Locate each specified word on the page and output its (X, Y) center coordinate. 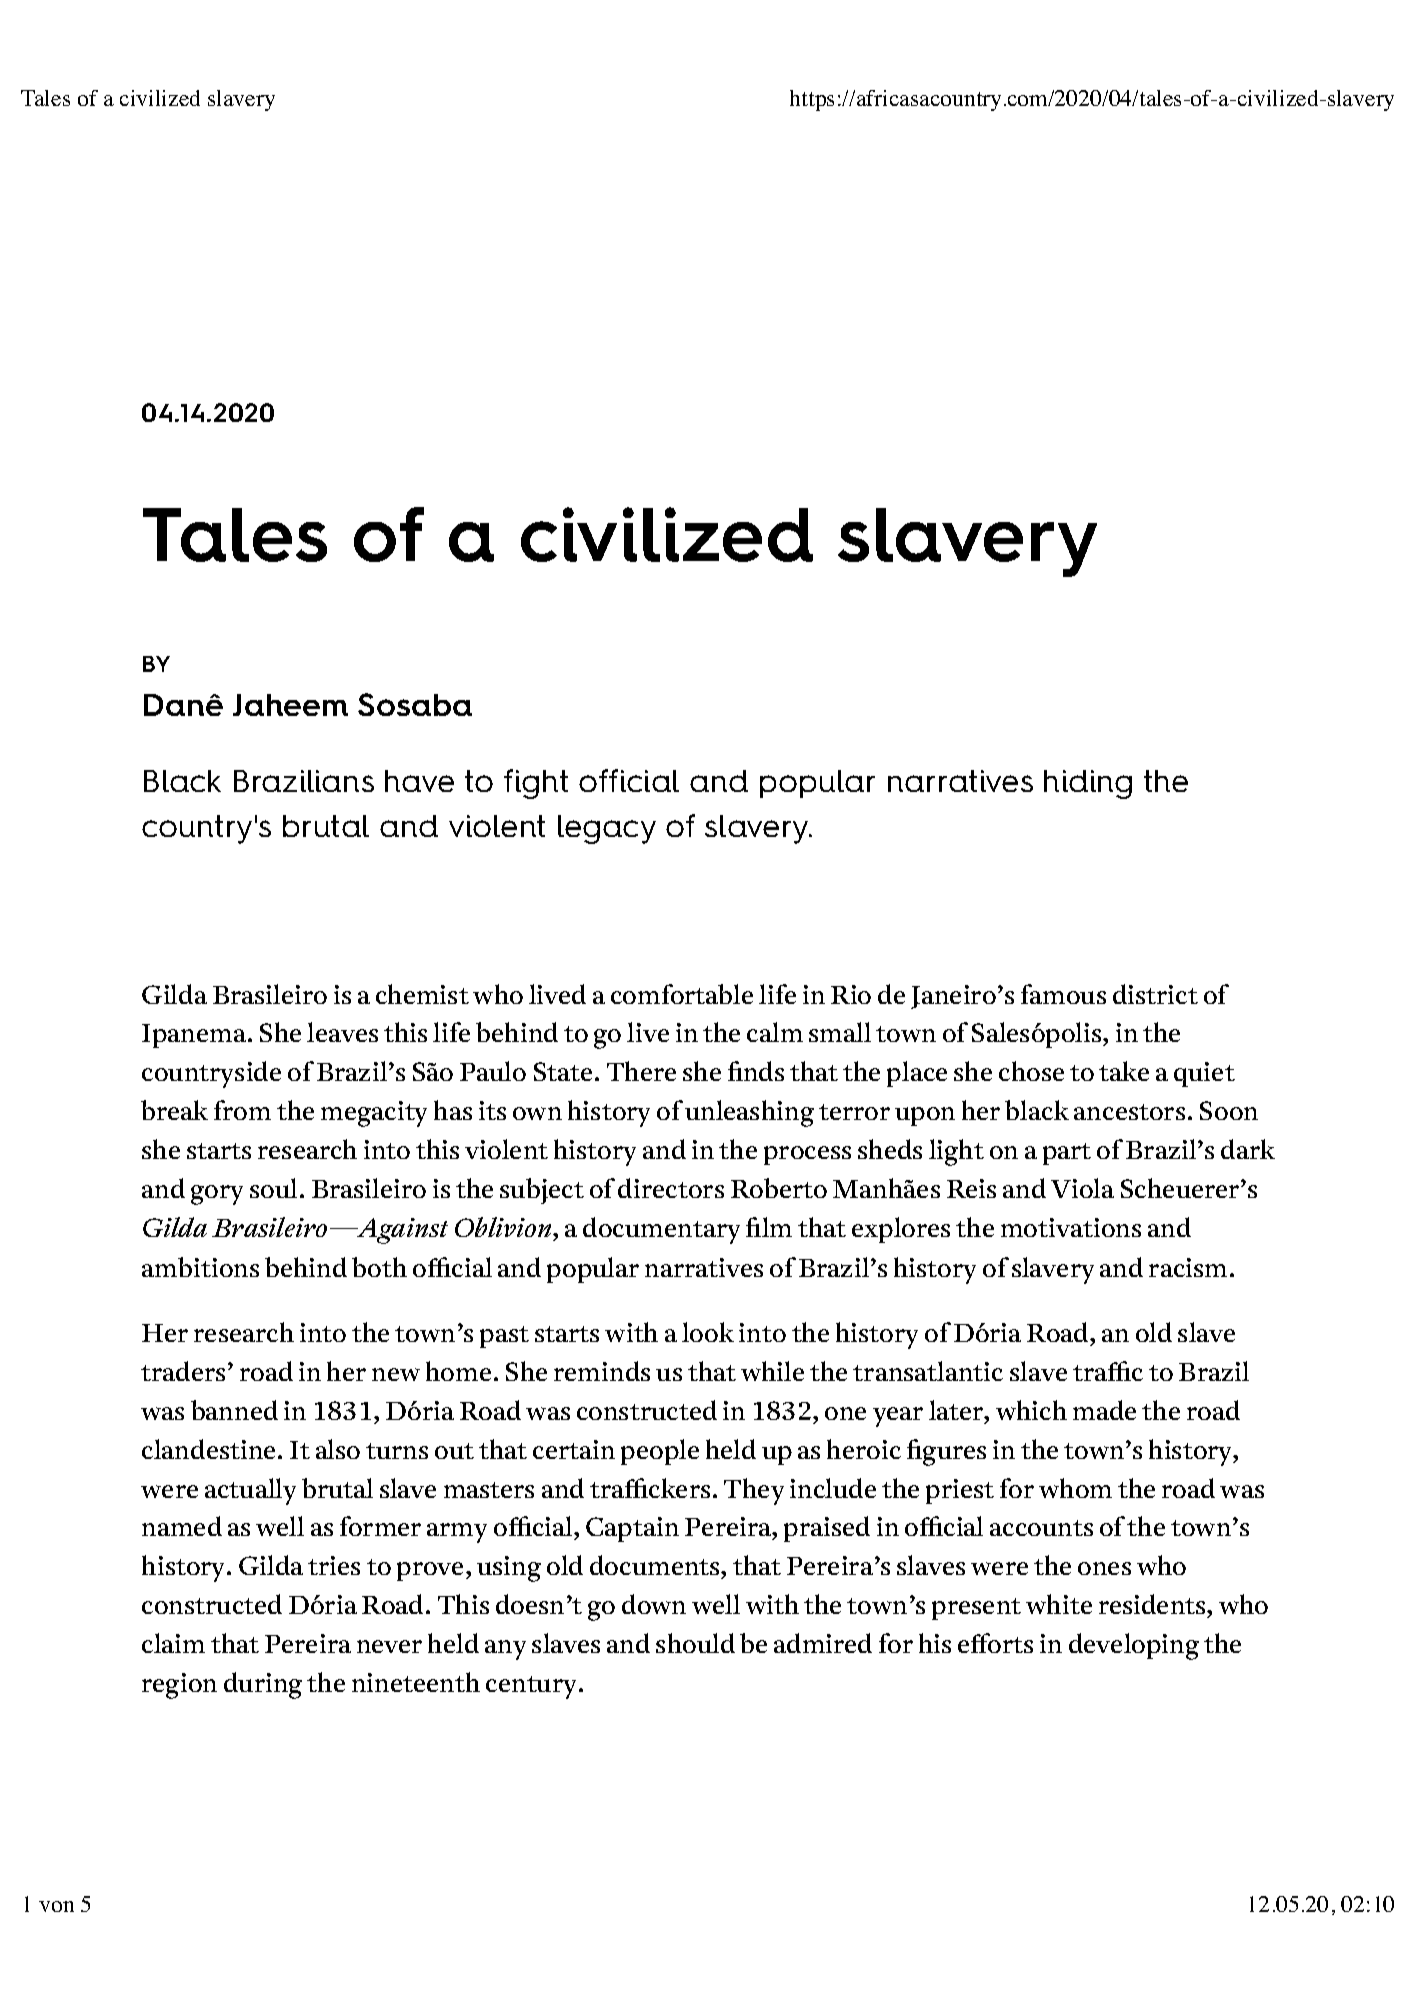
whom (1075, 1488)
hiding (1088, 784)
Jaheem (290, 705)
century (533, 1687)
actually (250, 1491)
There (641, 1071)
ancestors (1129, 1112)
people (660, 1452)
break (174, 1110)
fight (536, 784)
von (56, 1906)
